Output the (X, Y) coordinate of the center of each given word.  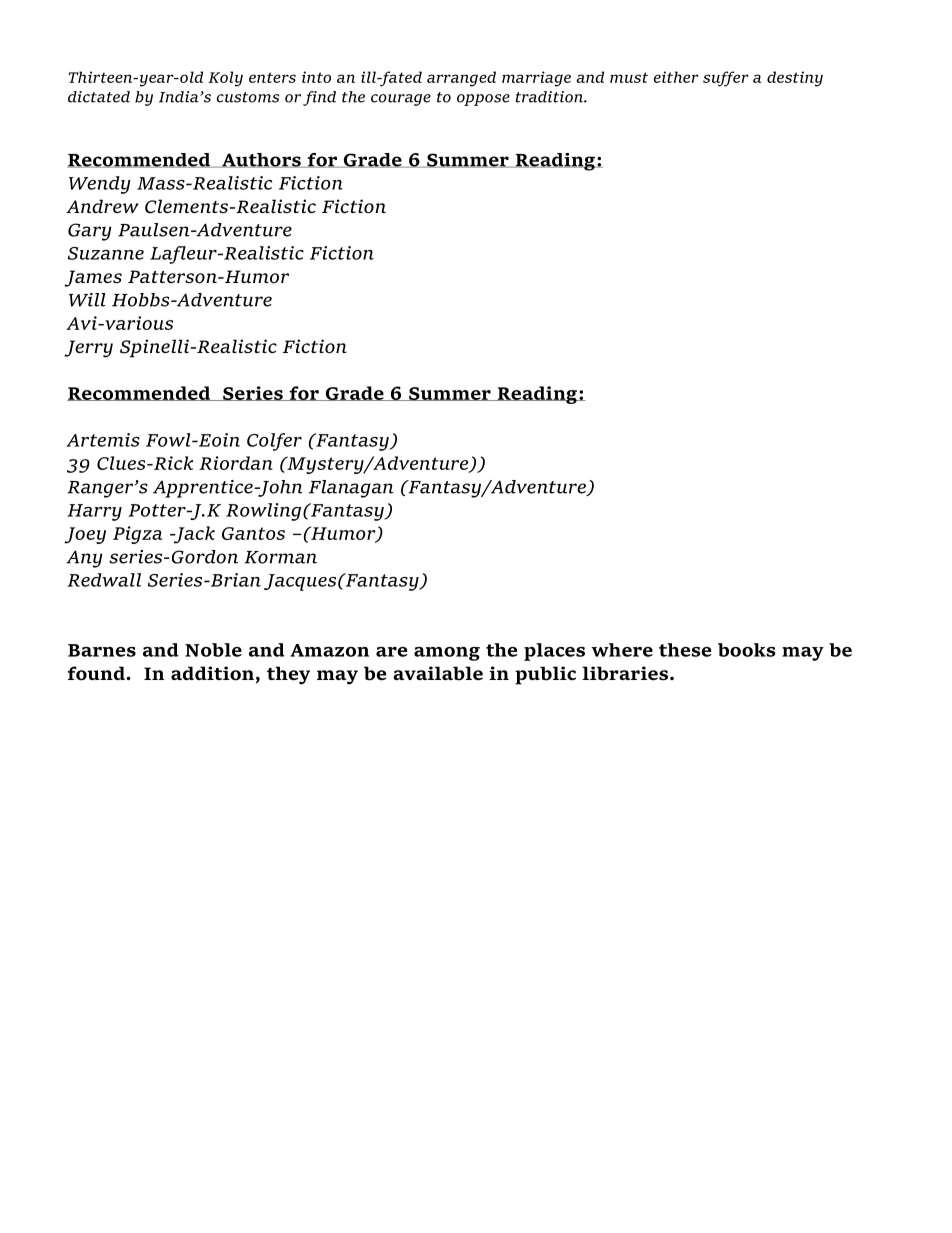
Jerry (88, 349)
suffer (726, 79)
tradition (550, 97)
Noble (213, 650)
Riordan (236, 463)
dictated (99, 97)
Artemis (103, 440)
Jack (193, 535)
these (685, 650)
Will (87, 300)
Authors (261, 160)
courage (401, 100)
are (391, 652)
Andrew (102, 206)
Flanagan (351, 489)
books (747, 650)
